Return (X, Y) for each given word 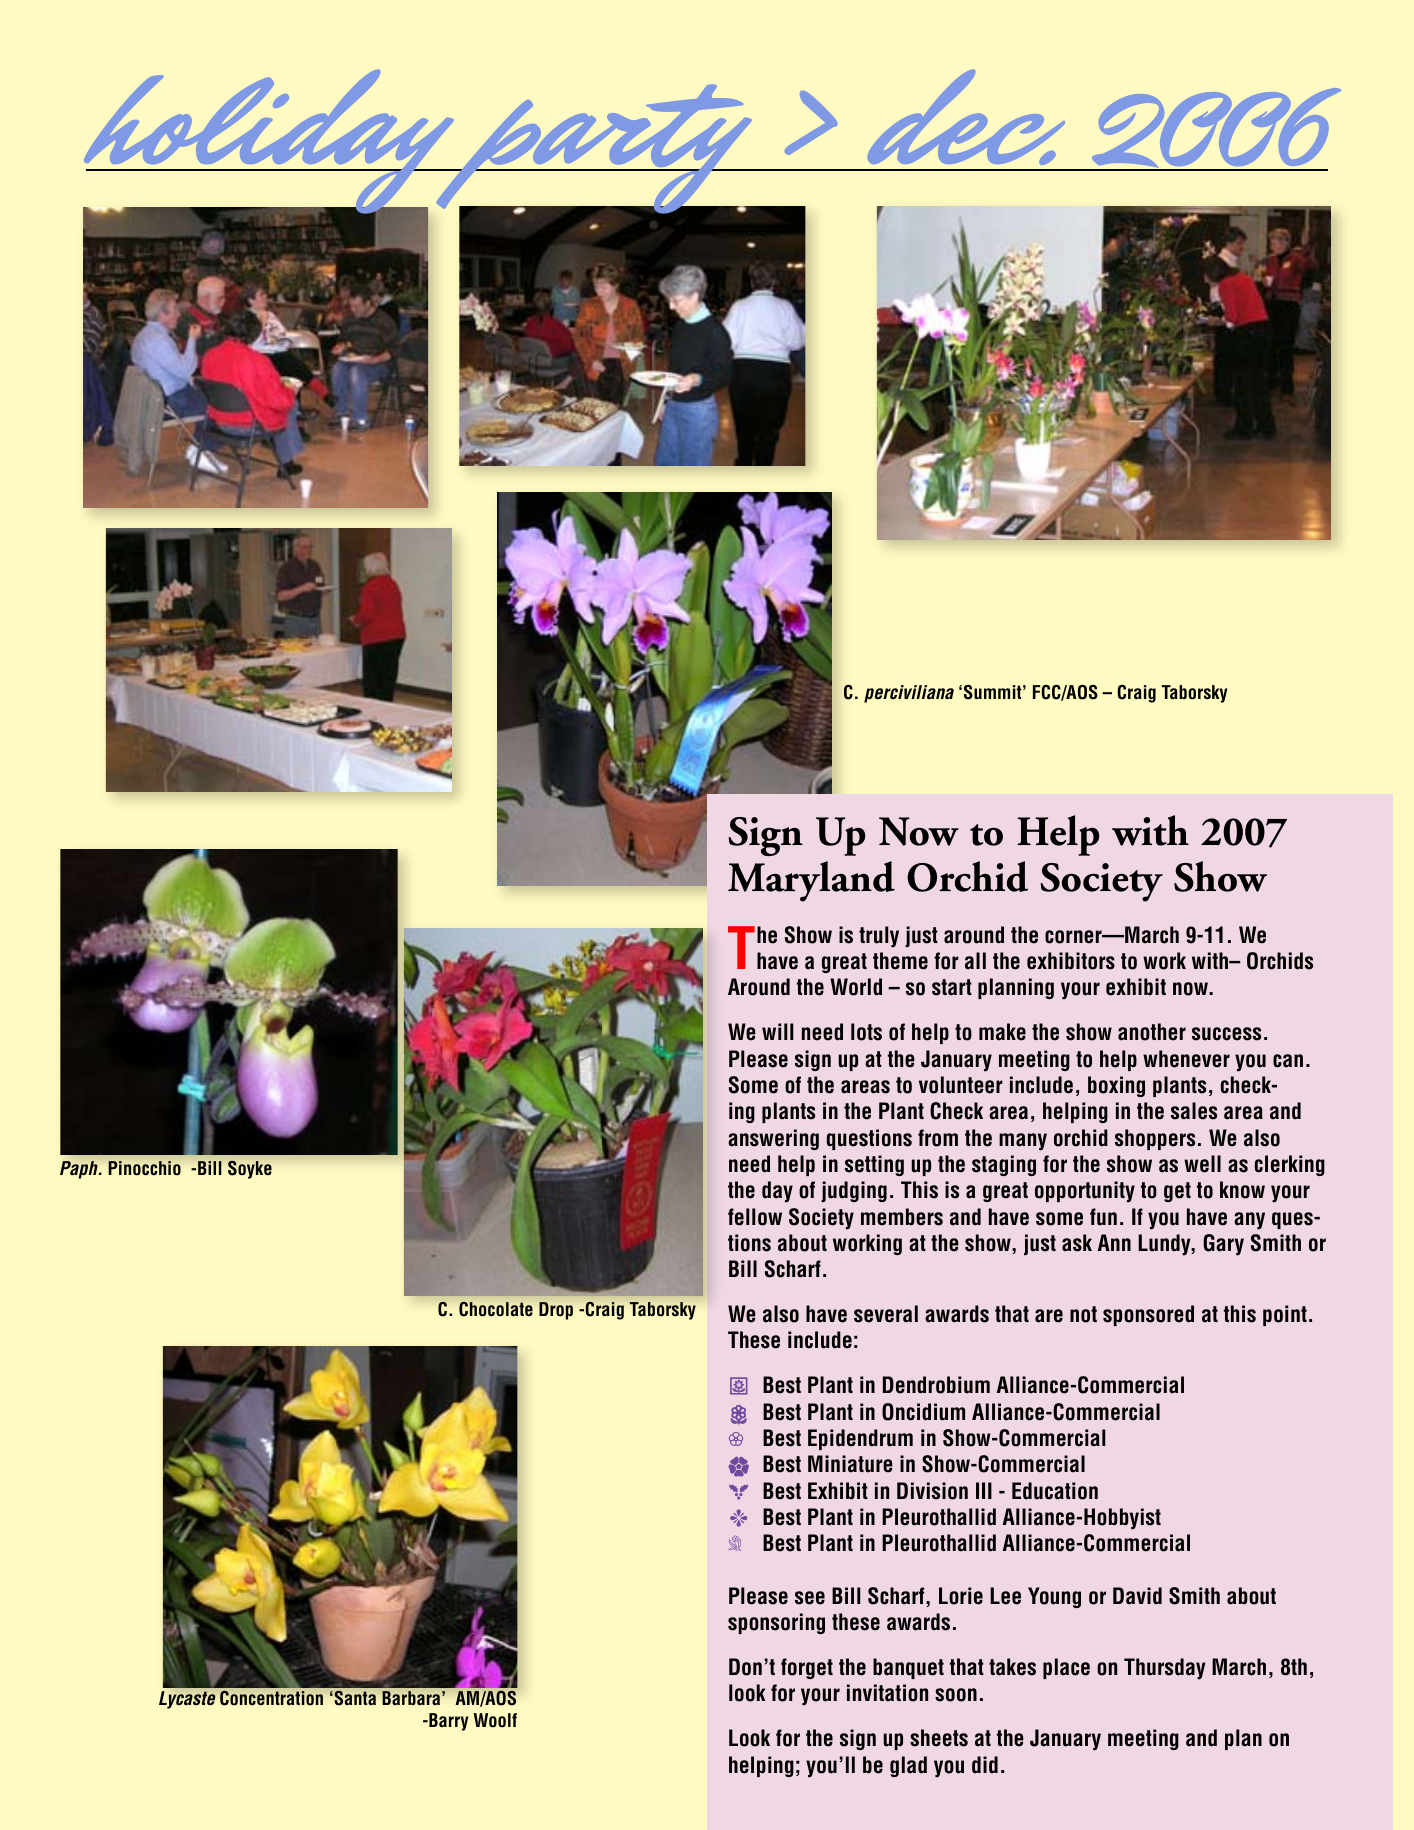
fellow (755, 1217)
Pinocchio (144, 1168)
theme (900, 961)
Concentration (271, 1698)
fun (1103, 1217)
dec (966, 117)
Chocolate (496, 1309)
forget (807, 1668)
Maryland (811, 881)
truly (879, 937)
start (952, 987)
